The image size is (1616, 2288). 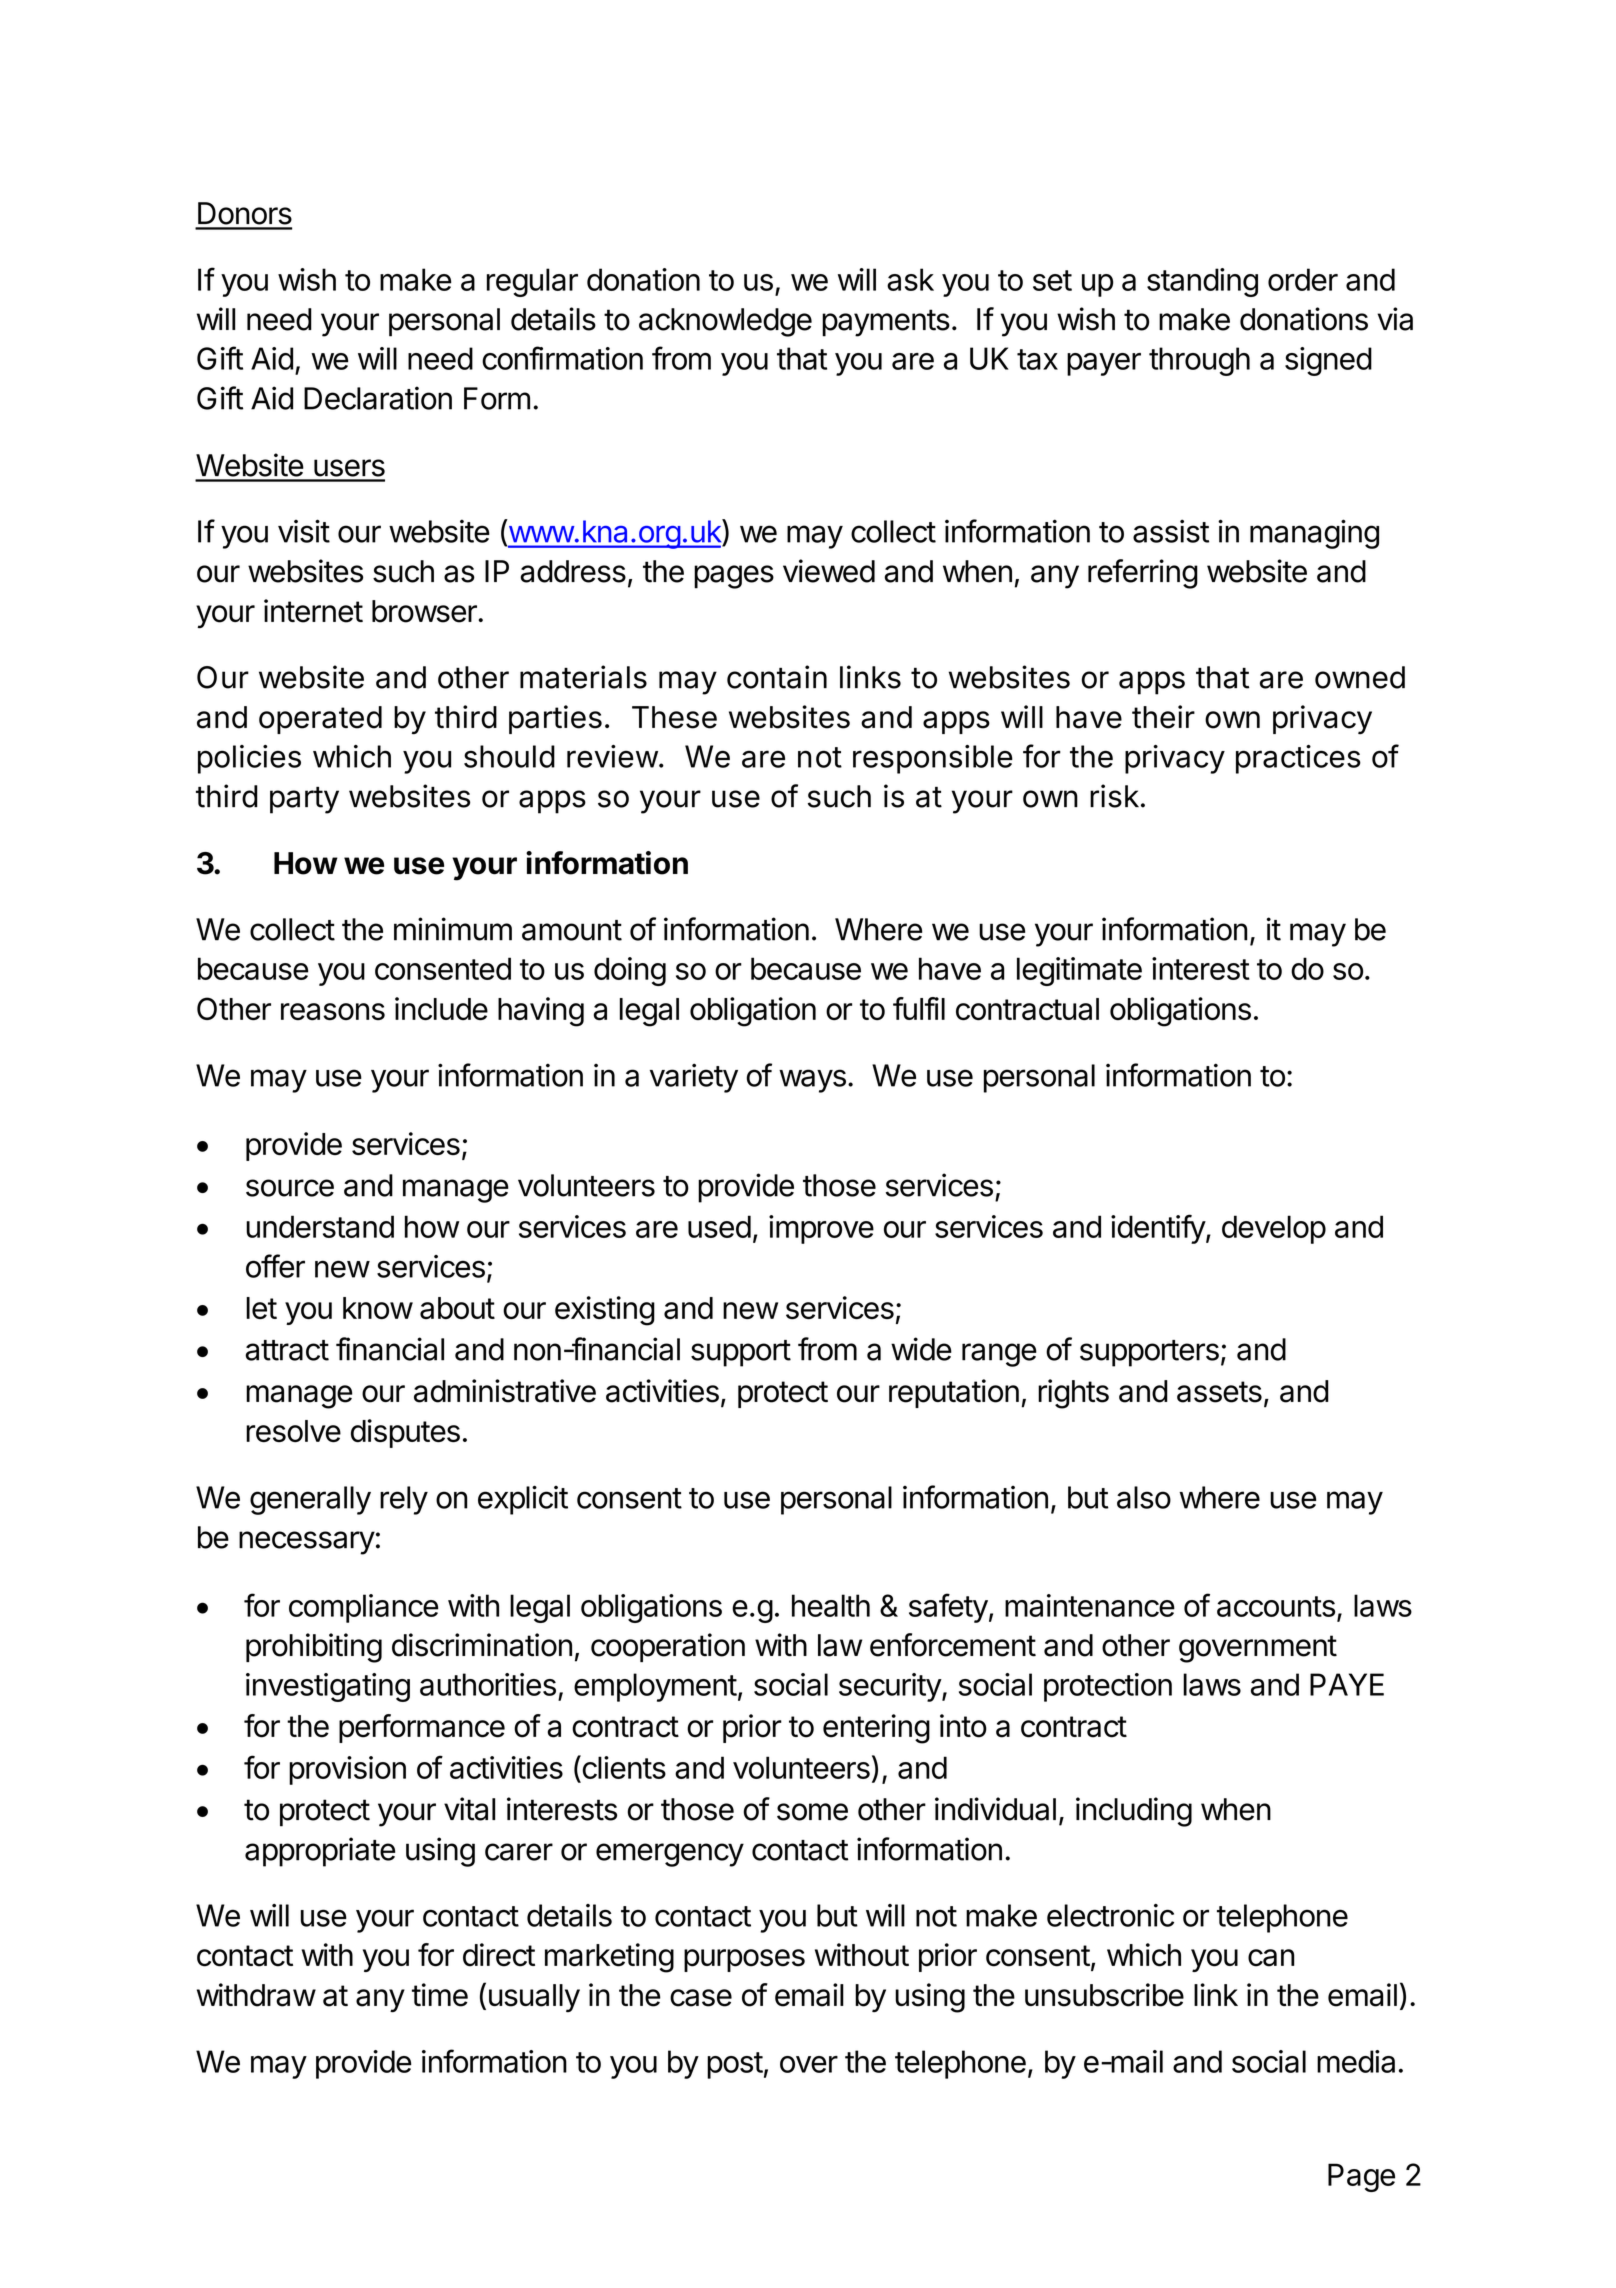 What do you see at coordinates (457, 1308) in the screenshot?
I see `about` at bounding box center [457, 1308].
